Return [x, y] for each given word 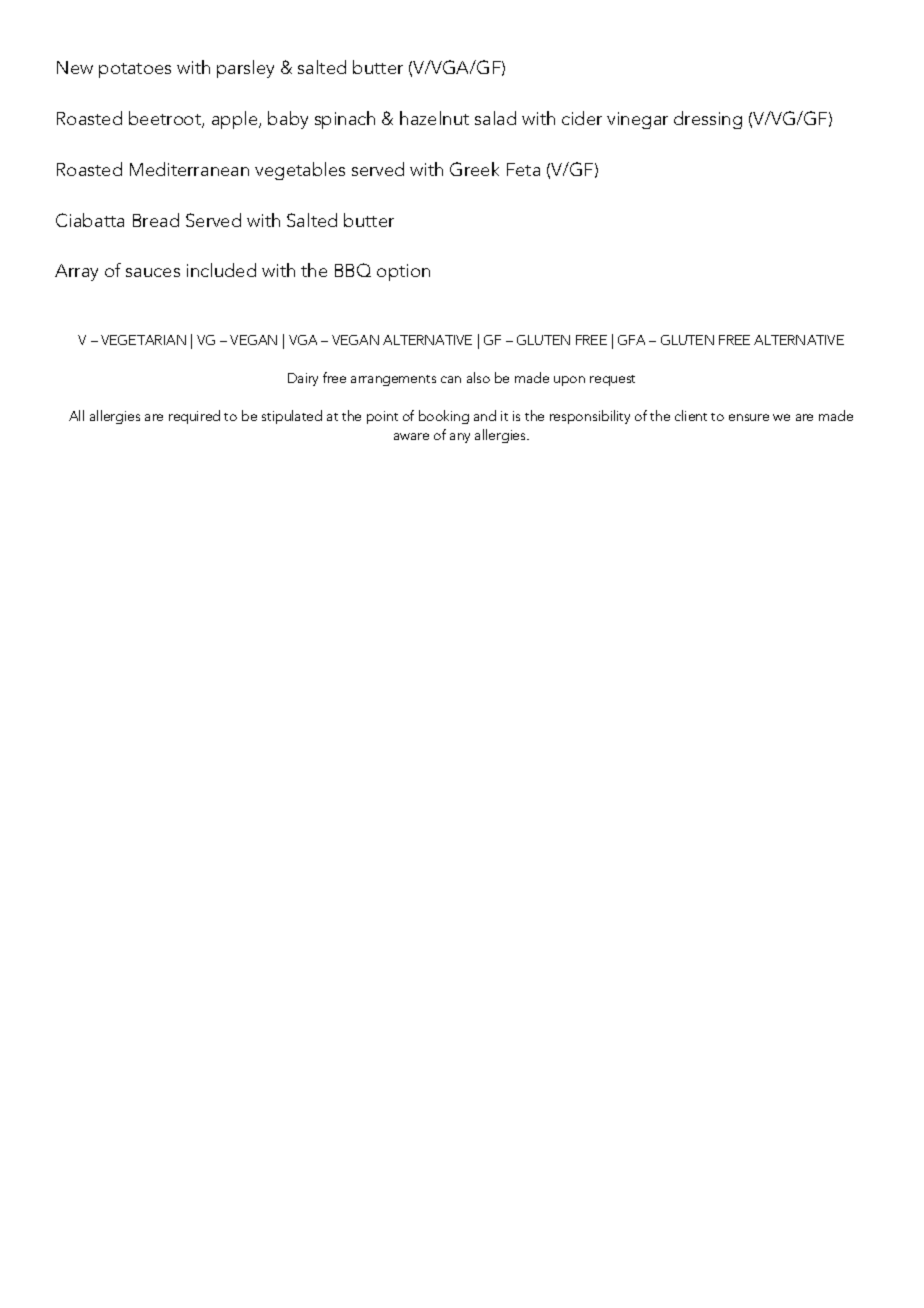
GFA [631, 340]
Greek [474, 169]
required [194, 417]
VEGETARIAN [143, 340]
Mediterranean [189, 169]
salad [495, 118]
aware [411, 436]
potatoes [135, 70]
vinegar [637, 120]
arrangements [393, 380]
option [403, 272]
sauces [153, 272]
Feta [523, 169]
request [612, 380]
